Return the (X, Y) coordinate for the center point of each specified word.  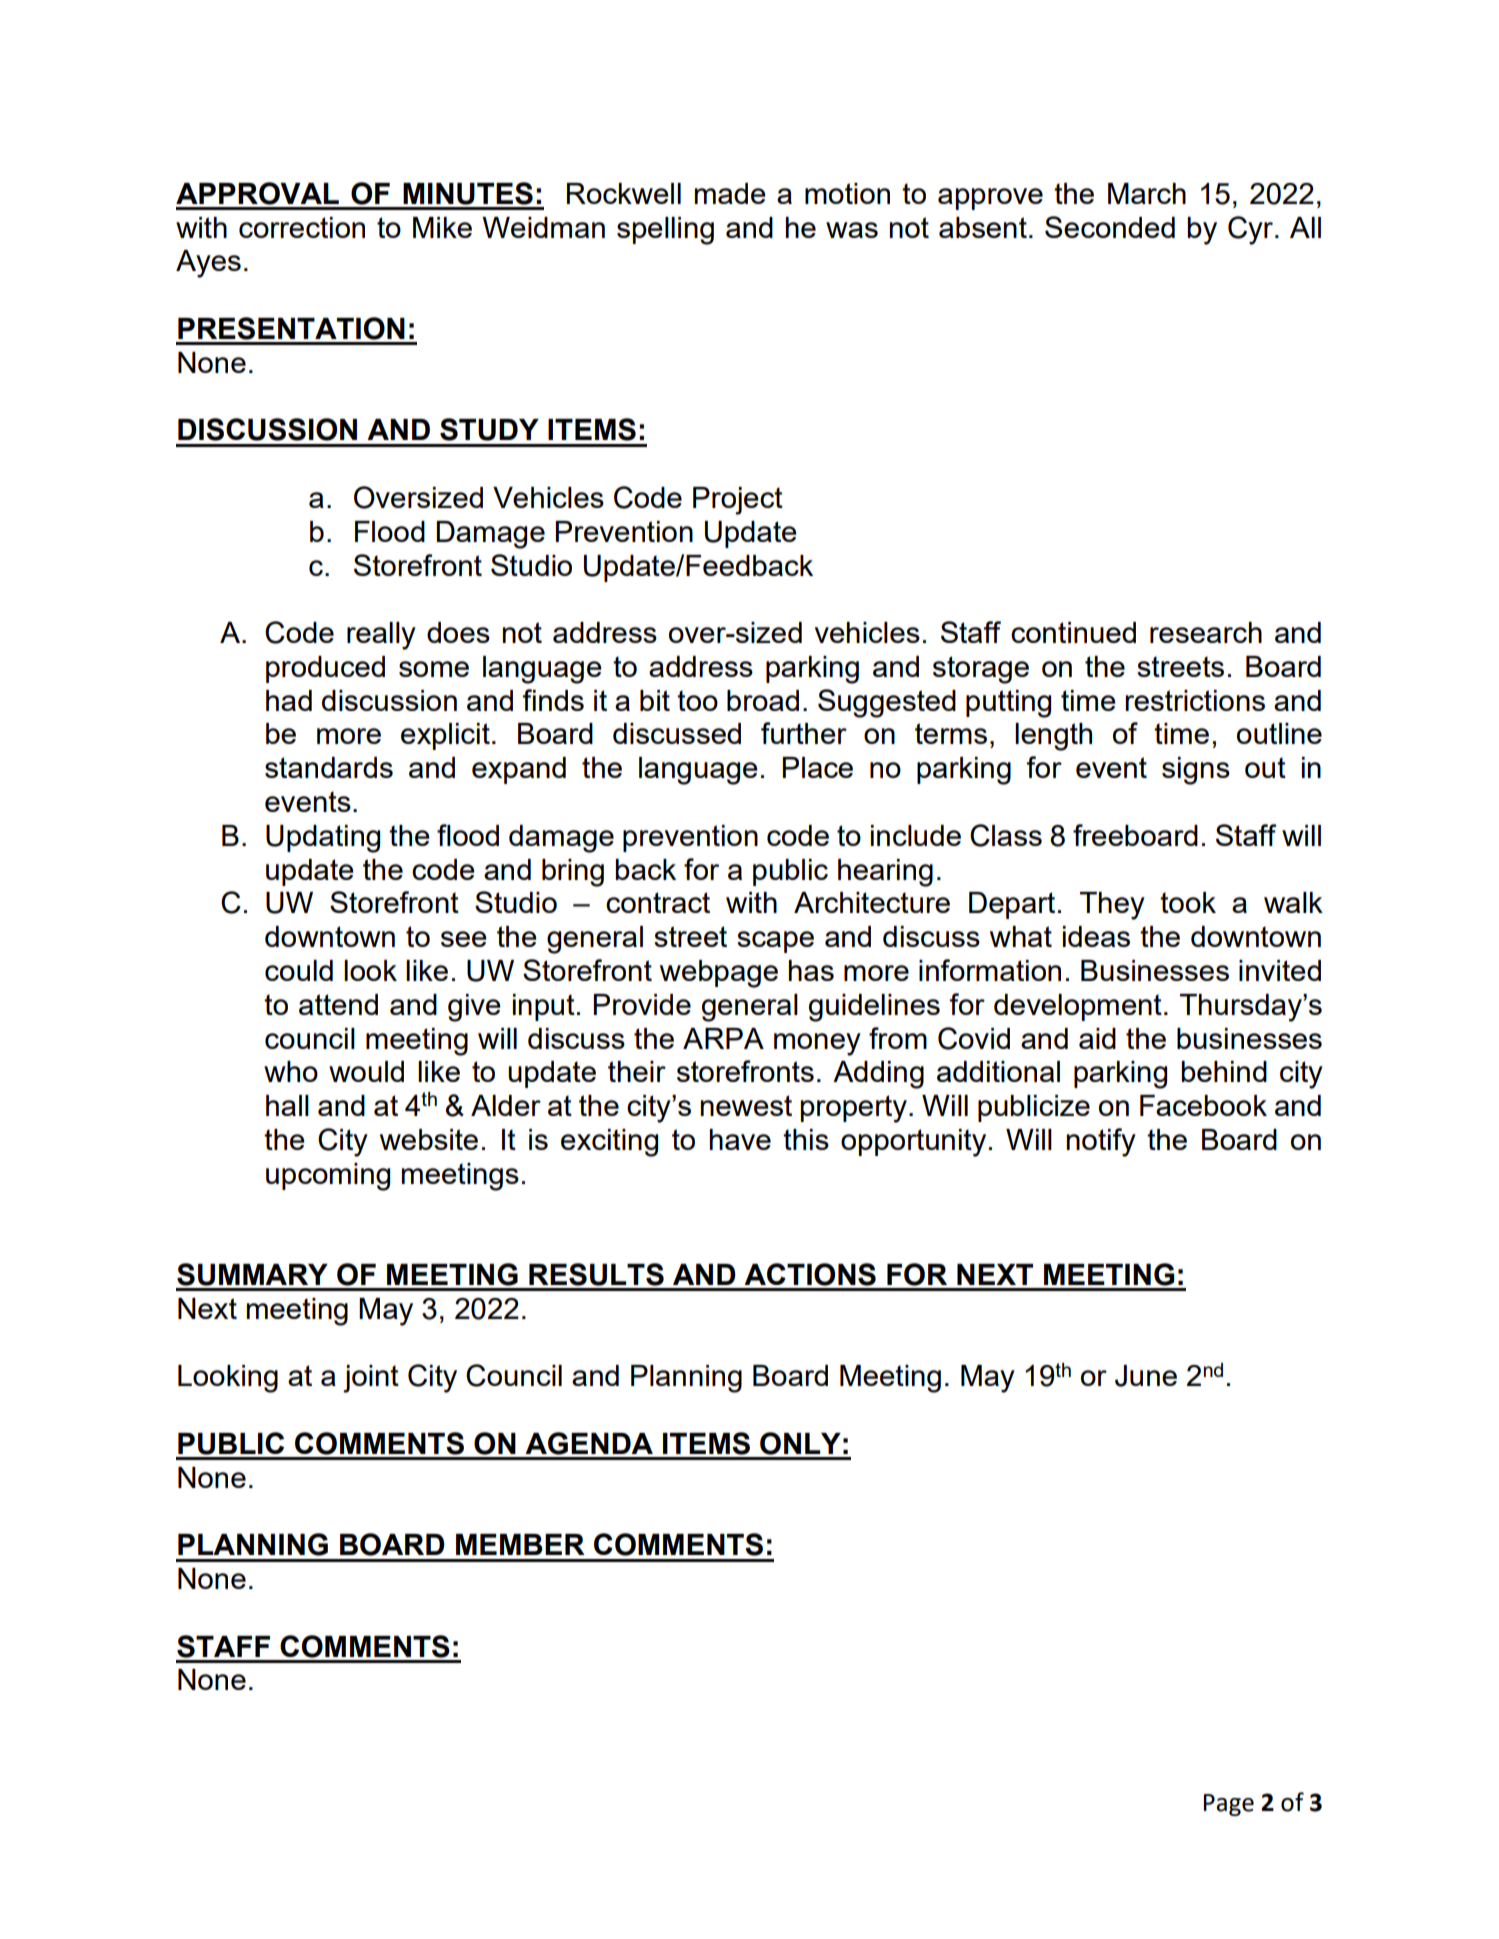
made (730, 193)
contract (658, 902)
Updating (323, 839)
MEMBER (520, 1544)
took (1188, 902)
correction (302, 227)
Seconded (1110, 227)
